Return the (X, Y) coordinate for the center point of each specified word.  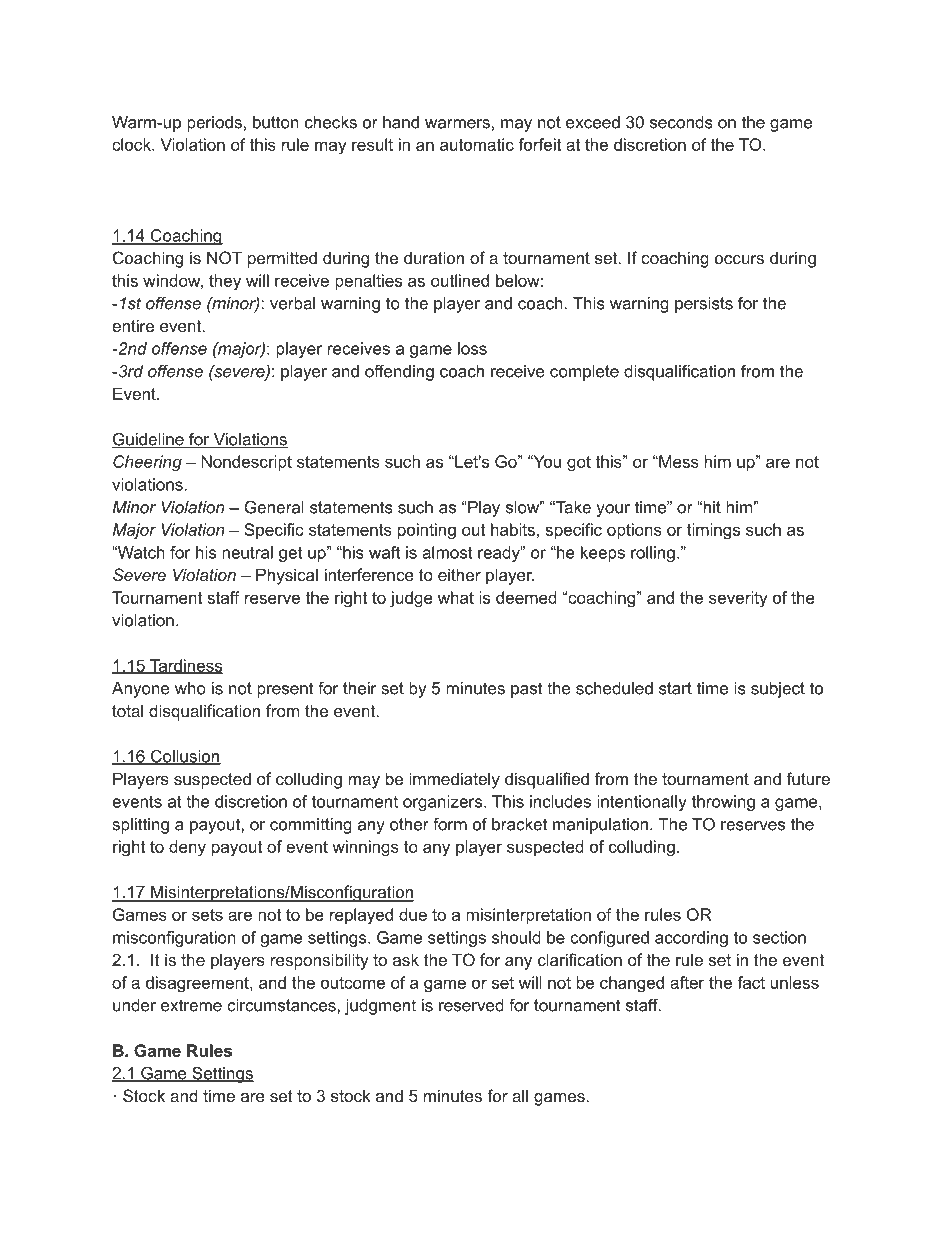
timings (713, 531)
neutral (247, 552)
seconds (681, 122)
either (459, 574)
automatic (477, 144)
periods (214, 124)
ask (406, 959)
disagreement (198, 984)
